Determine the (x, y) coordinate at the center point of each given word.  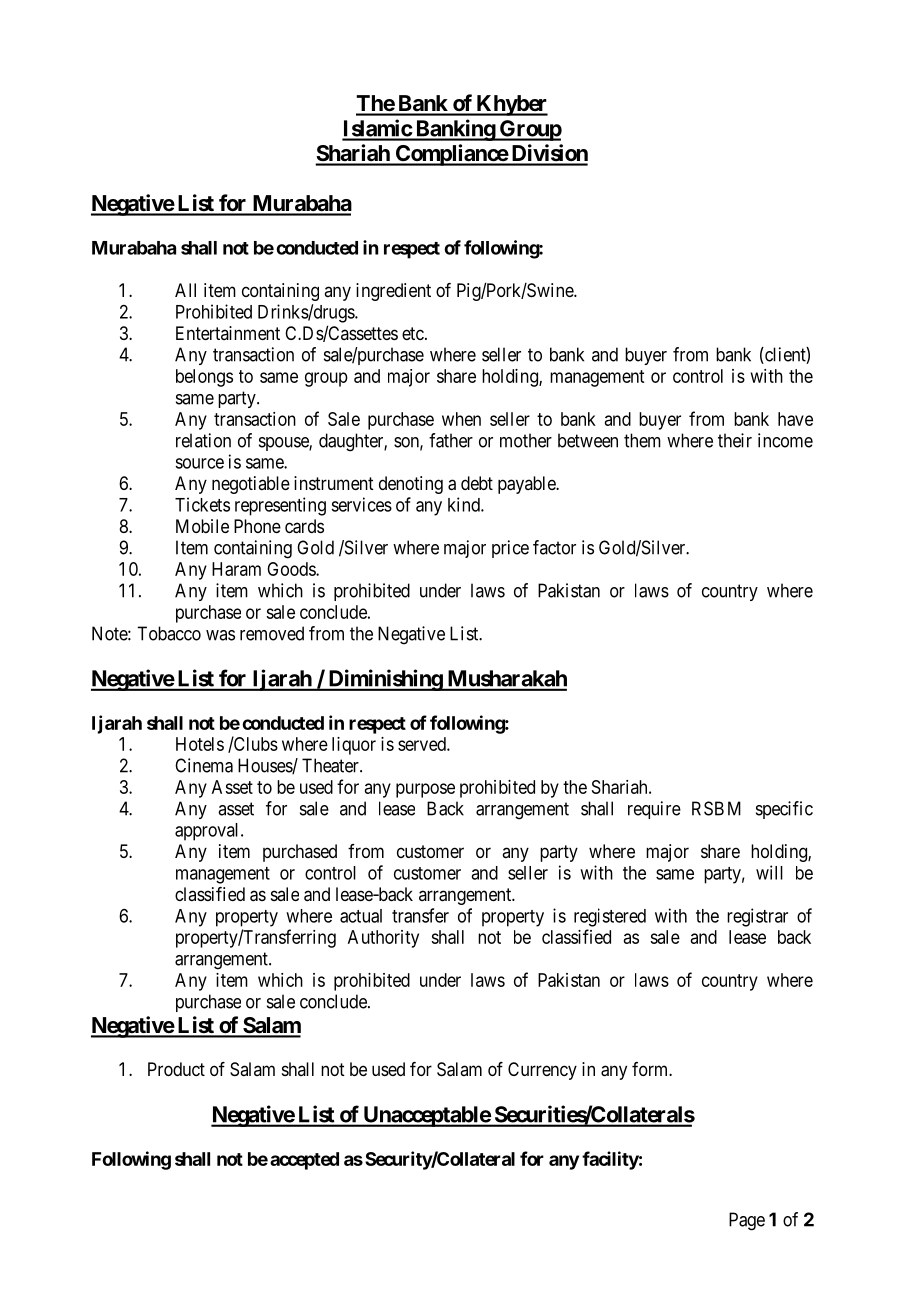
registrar (757, 917)
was (220, 635)
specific (784, 810)
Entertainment (228, 333)
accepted (304, 1161)
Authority (383, 939)
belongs (204, 378)
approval (208, 832)
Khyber (511, 105)
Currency (542, 1071)
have (795, 419)
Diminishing (385, 680)
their (735, 440)
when (461, 419)
